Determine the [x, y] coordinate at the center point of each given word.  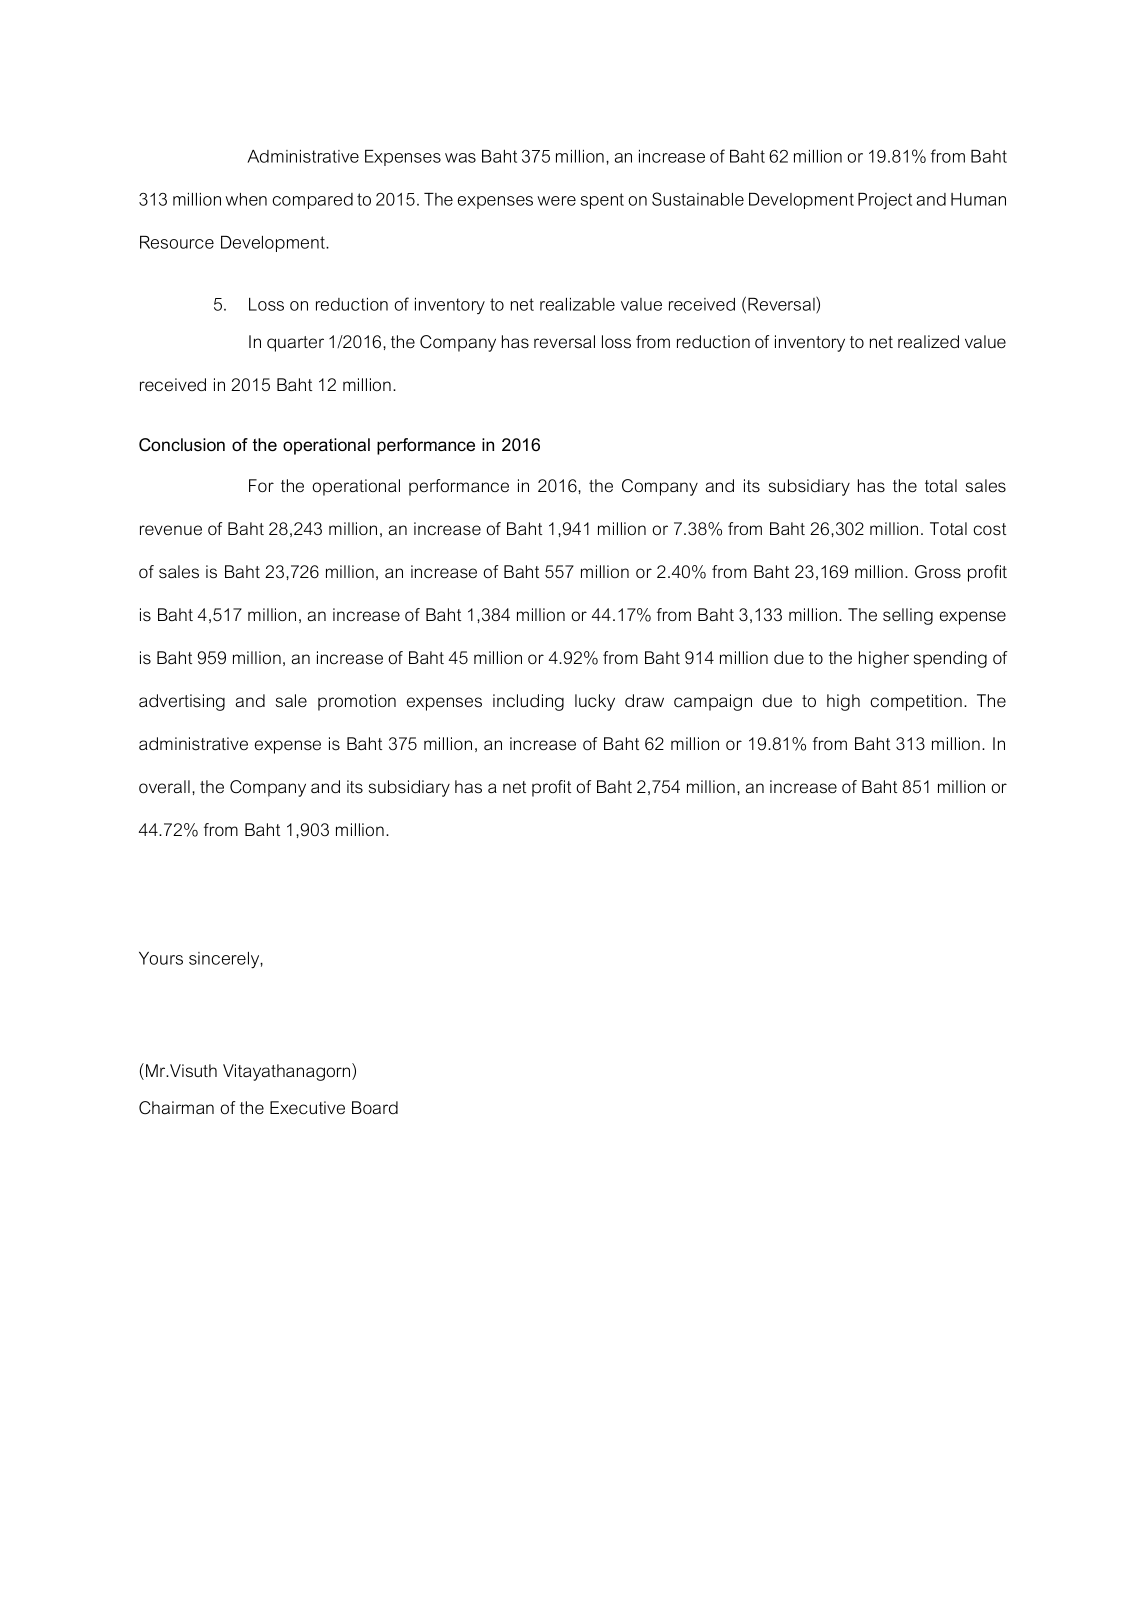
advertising [182, 702]
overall [164, 786]
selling [908, 616]
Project [885, 201]
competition [916, 702]
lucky [595, 702]
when [246, 199]
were [556, 201]
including [528, 702]
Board [375, 1107]
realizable [577, 304]
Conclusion [182, 445]
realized [928, 341]
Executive [307, 1107]
